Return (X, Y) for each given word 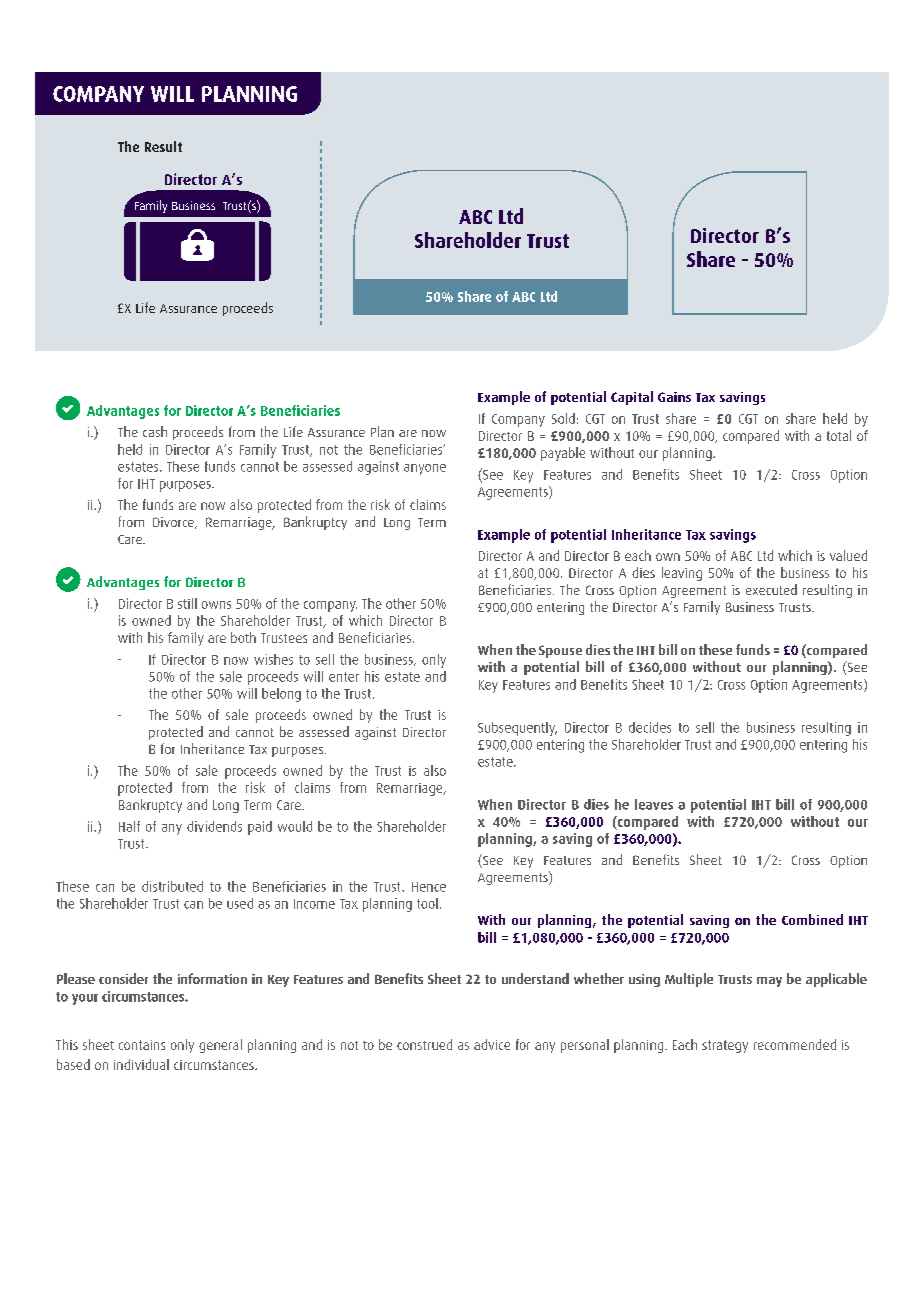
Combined (812, 919)
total (839, 435)
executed (771, 589)
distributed (172, 886)
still (187, 603)
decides (650, 727)
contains (142, 1045)
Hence (429, 887)
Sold (563, 418)
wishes (273, 659)
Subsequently (517, 729)
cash (155, 431)
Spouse (560, 651)
